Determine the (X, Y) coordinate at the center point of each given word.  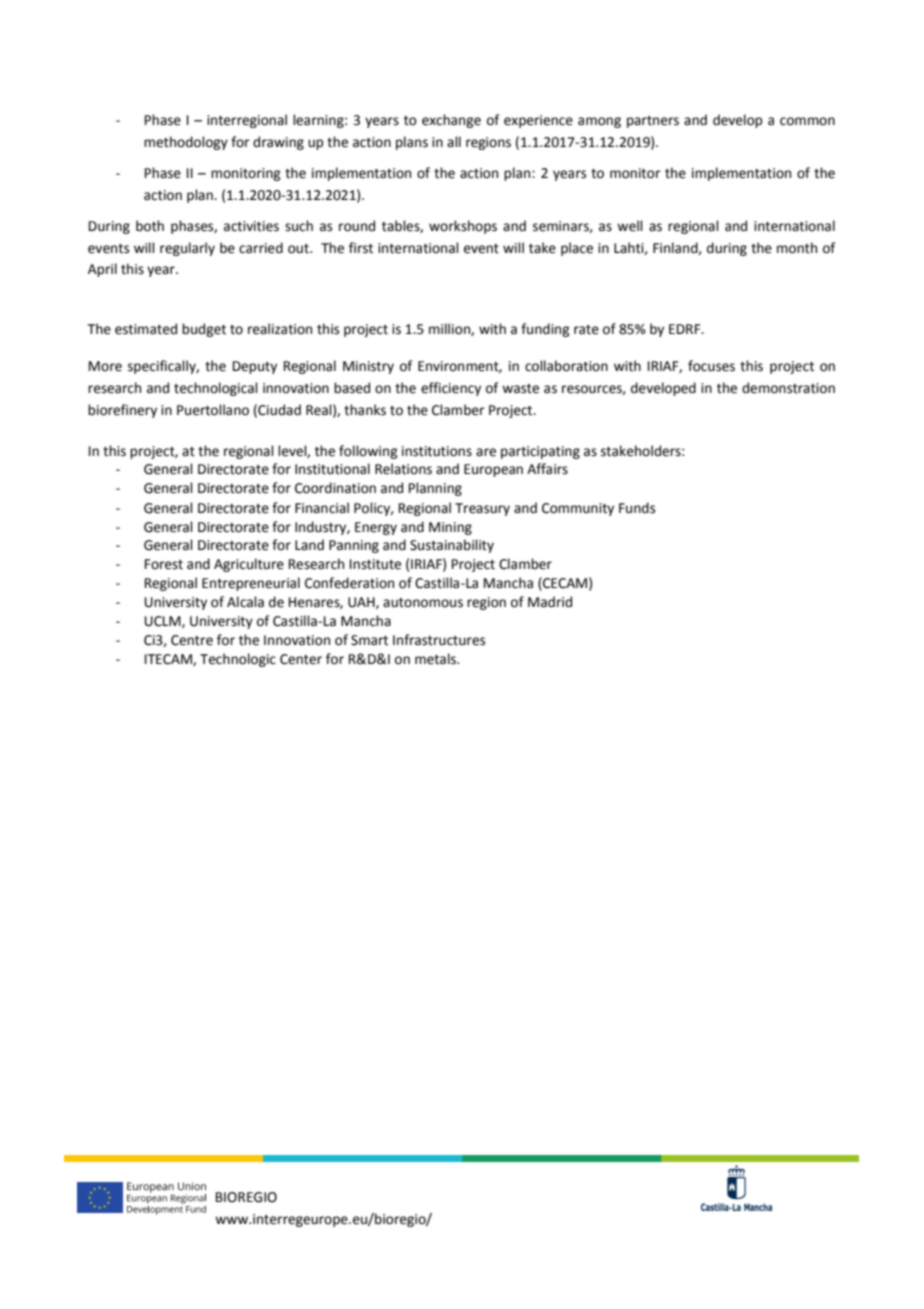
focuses (711, 366)
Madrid (550, 602)
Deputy (255, 367)
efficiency (451, 389)
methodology (186, 143)
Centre (192, 640)
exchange (451, 121)
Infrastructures (439, 640)
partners (653, 122)
